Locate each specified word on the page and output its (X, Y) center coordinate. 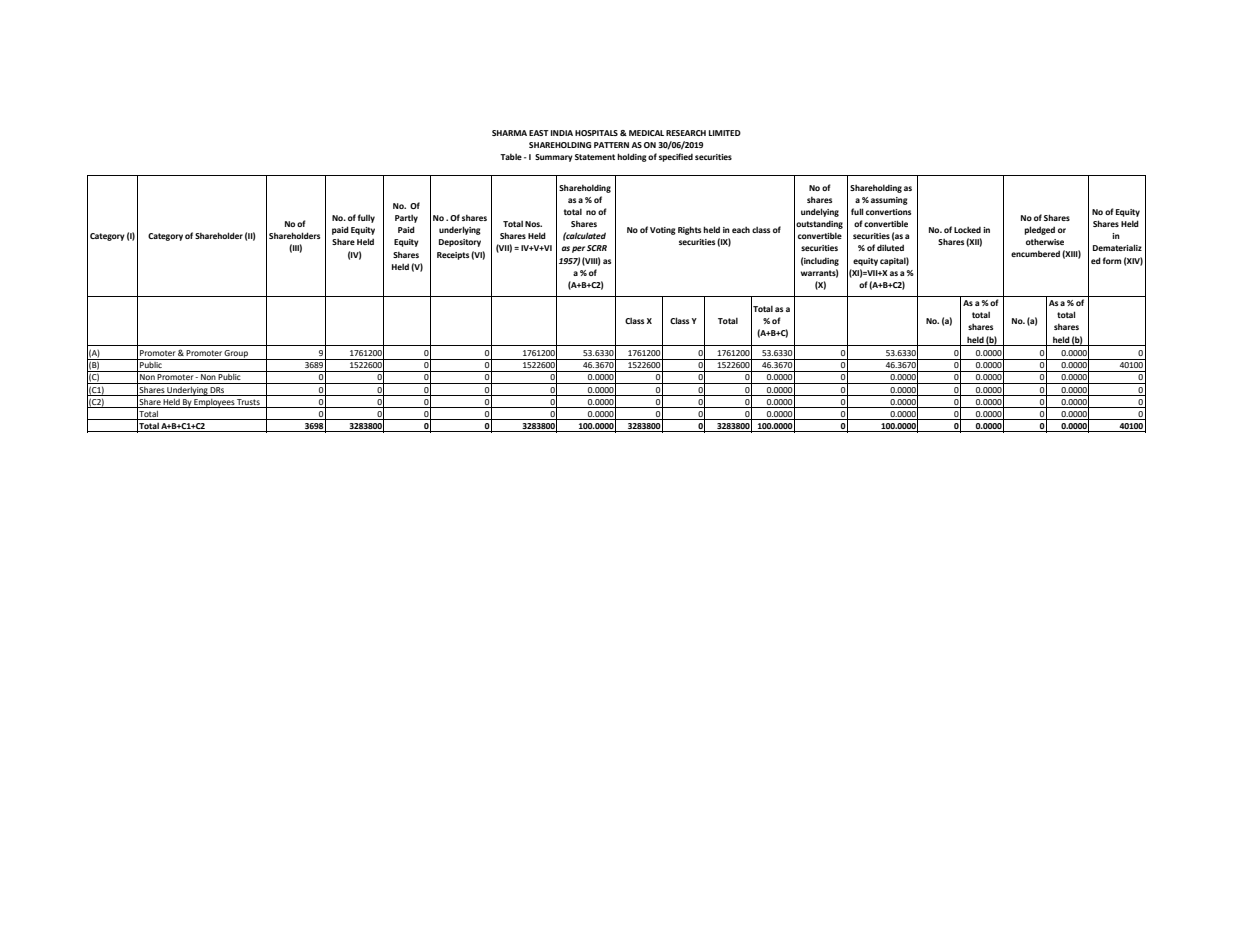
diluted (890, 247)
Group (236, 355)
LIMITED (725, 133)
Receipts (453, 256)
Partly (406, 219)
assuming (889, 201)
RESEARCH (686, 133)
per (578, 249)
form (1112, 260)
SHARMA (509, 133)
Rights (689, 230)
